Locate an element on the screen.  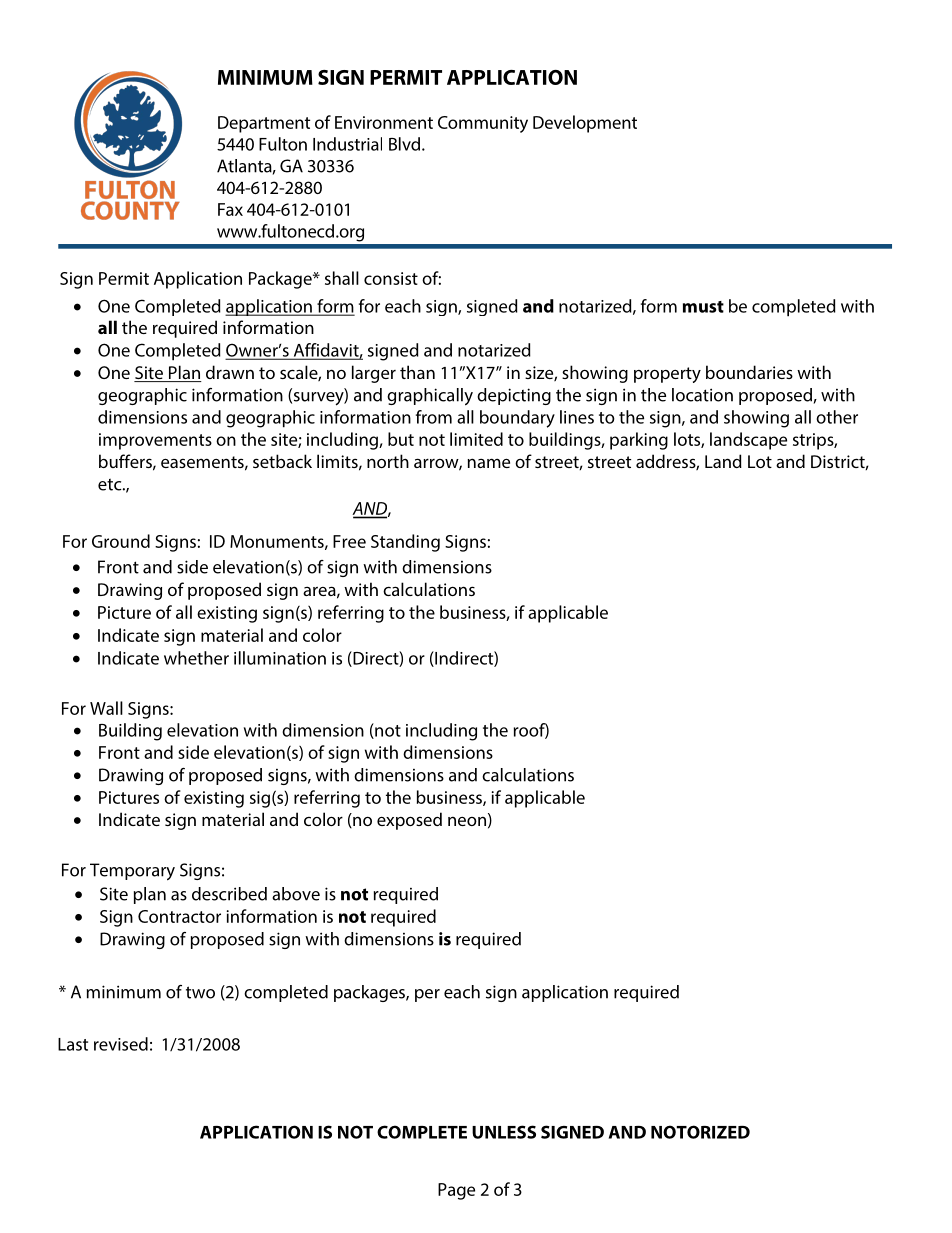
revised is located at coordinates (121, 1044).
